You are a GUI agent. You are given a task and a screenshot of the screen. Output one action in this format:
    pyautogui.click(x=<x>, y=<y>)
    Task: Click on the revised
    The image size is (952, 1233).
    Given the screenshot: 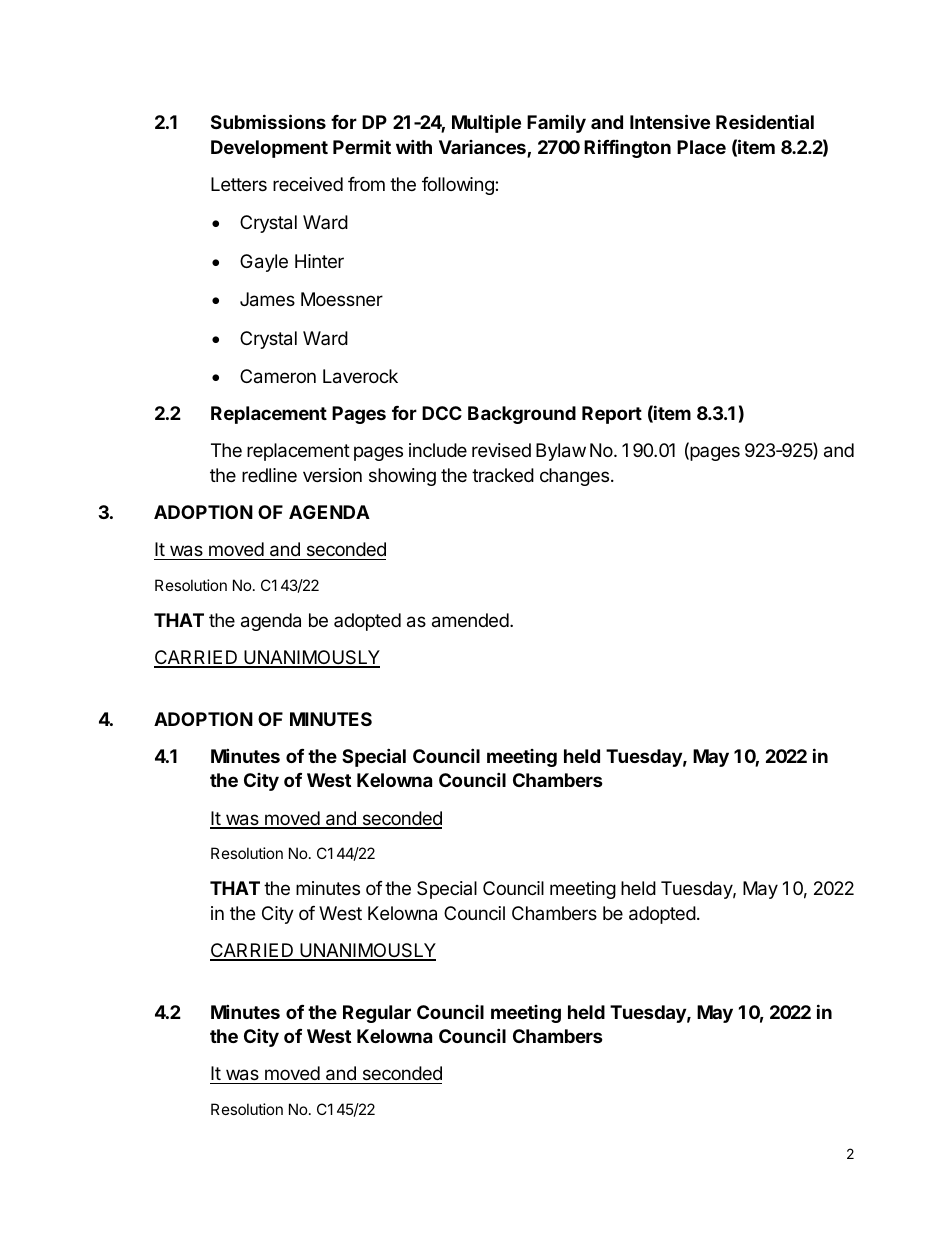 What is the action you would take?
    pyautogui.click(x=501, y=450)
